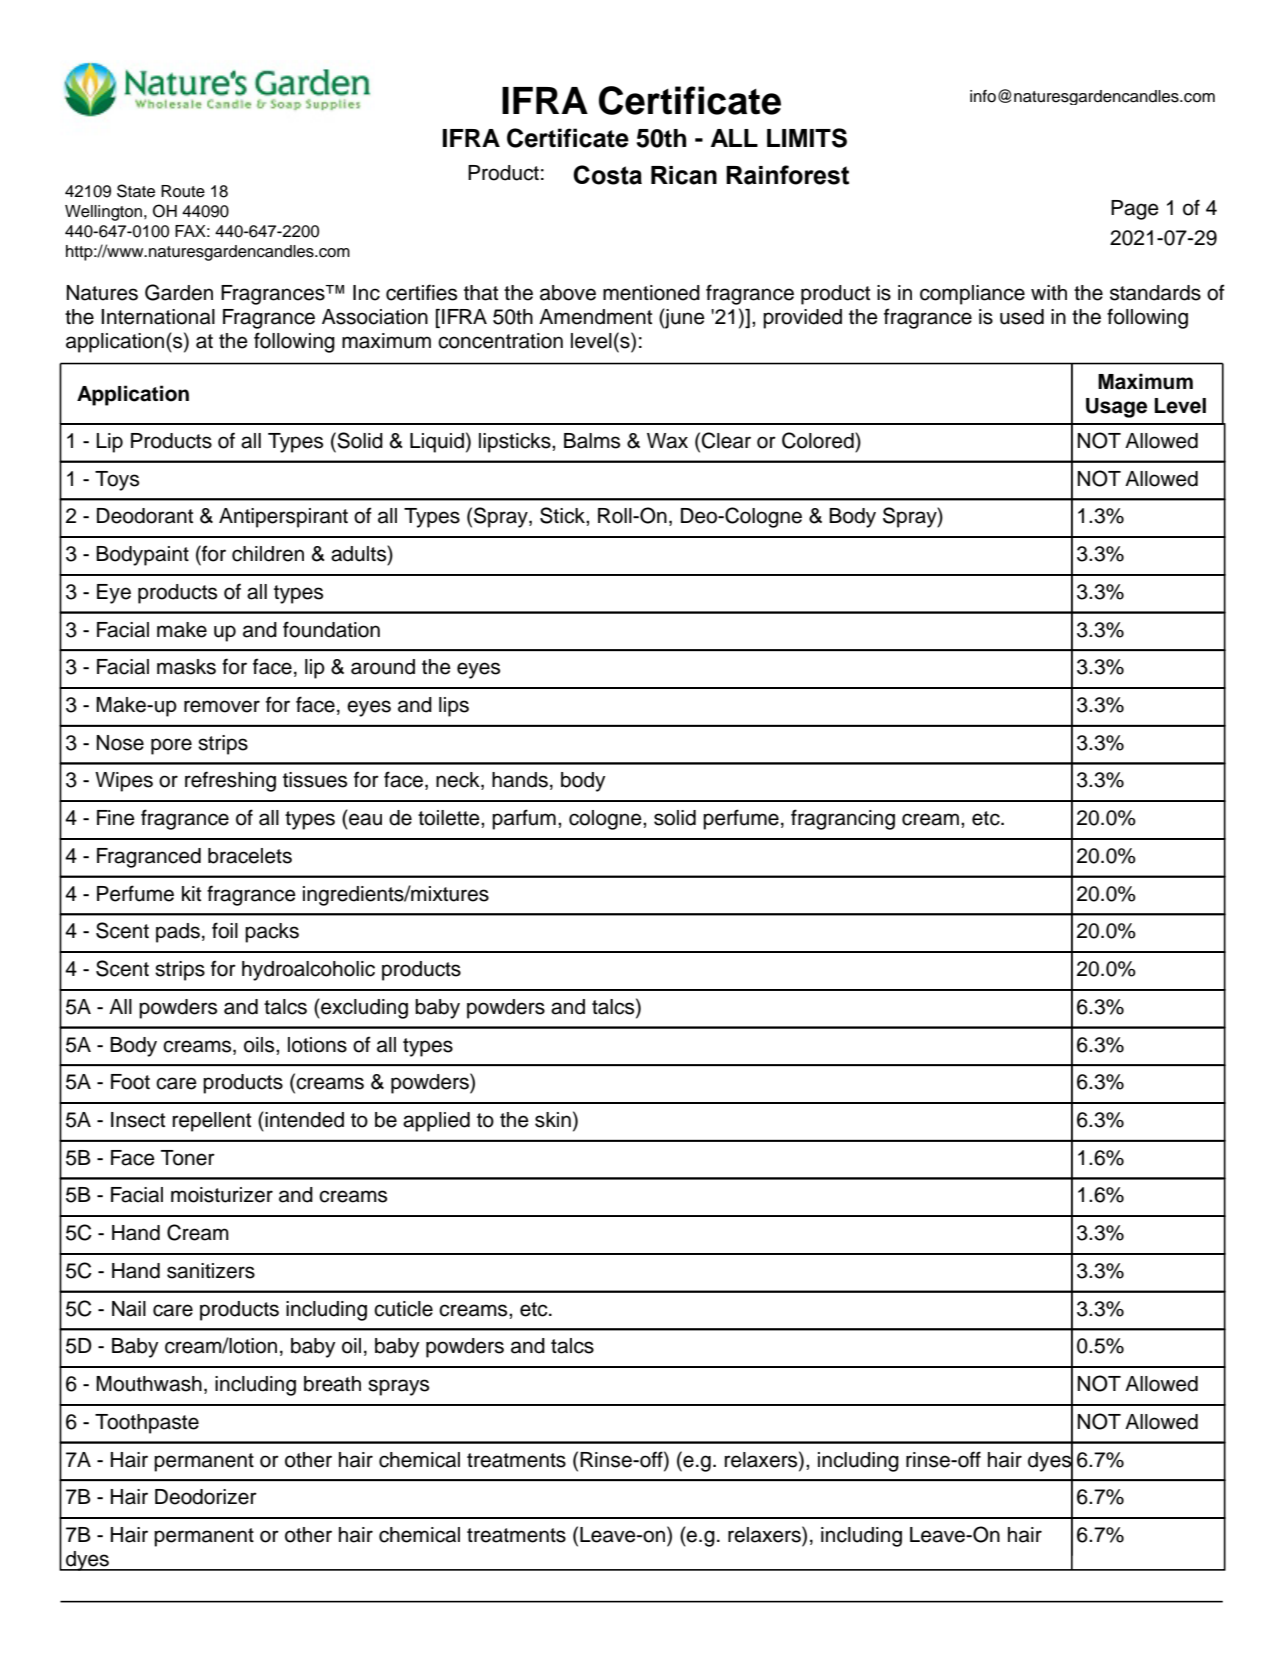 The width and height of the screenshot is (1283, 1660). I want to click on cuticle, so click(403, 1309).
